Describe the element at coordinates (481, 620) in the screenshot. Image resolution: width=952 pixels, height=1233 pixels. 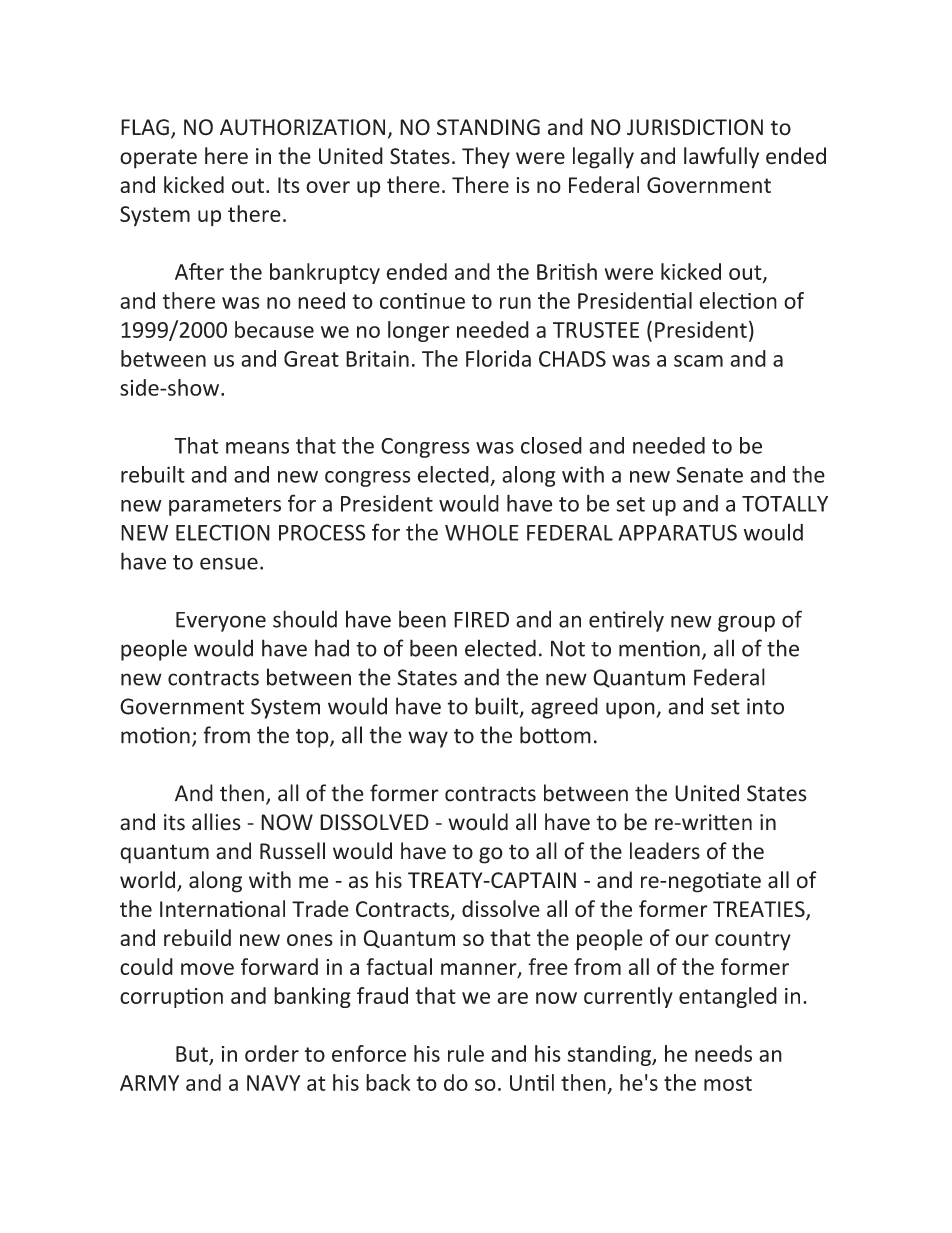
I see `FIRED` at that location.
